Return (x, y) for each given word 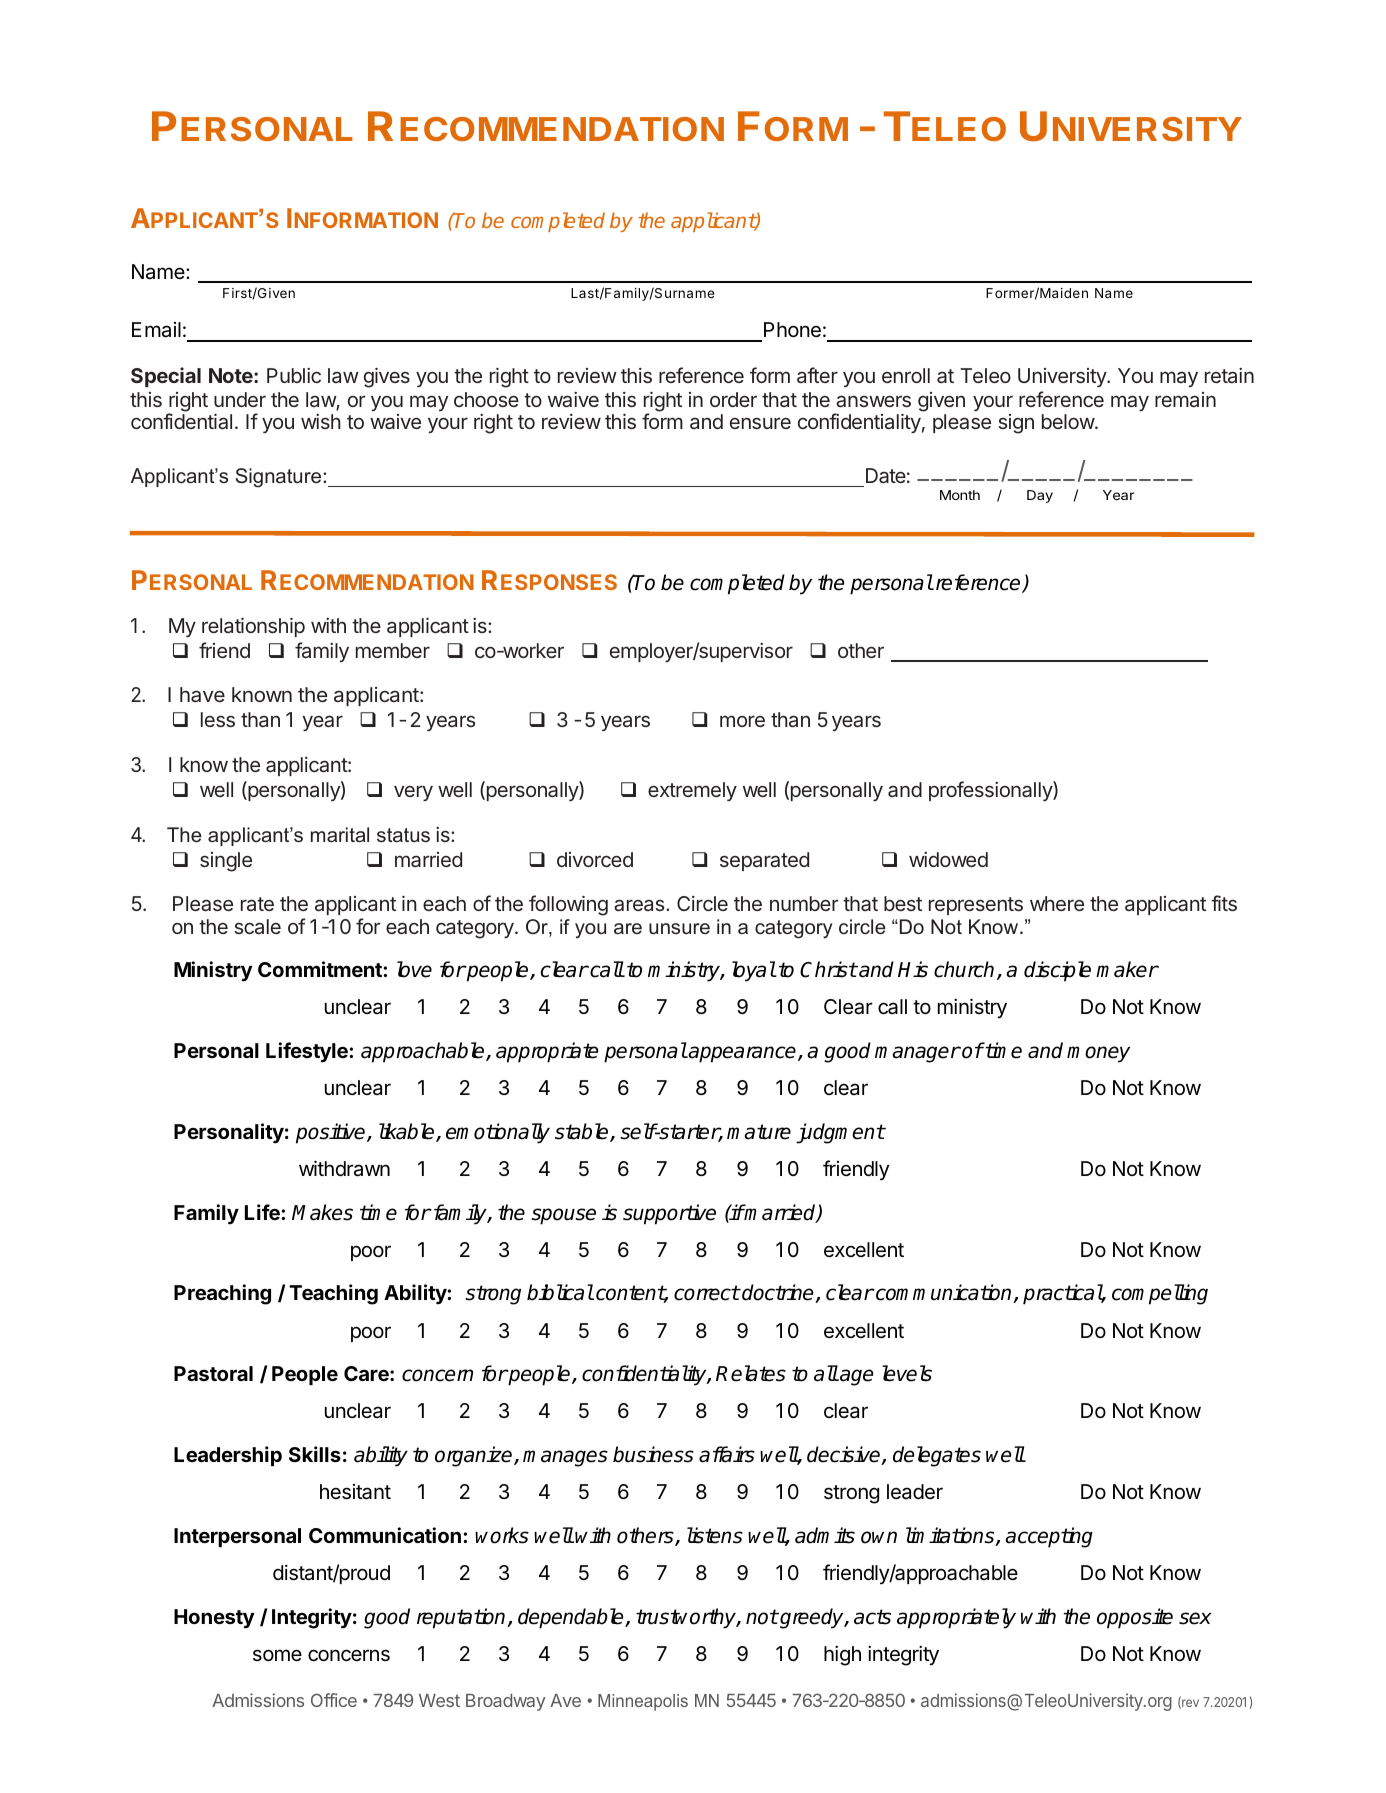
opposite (1135, 1618)
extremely (692, 791)
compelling (1160, 1294)
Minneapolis (643, 1702)
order (733, 399)
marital (340, 834)
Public (294, 375)
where (1057, 903)
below (1069, 421)
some (277, 1655)
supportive (669, 1214)
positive (332, 1133)
